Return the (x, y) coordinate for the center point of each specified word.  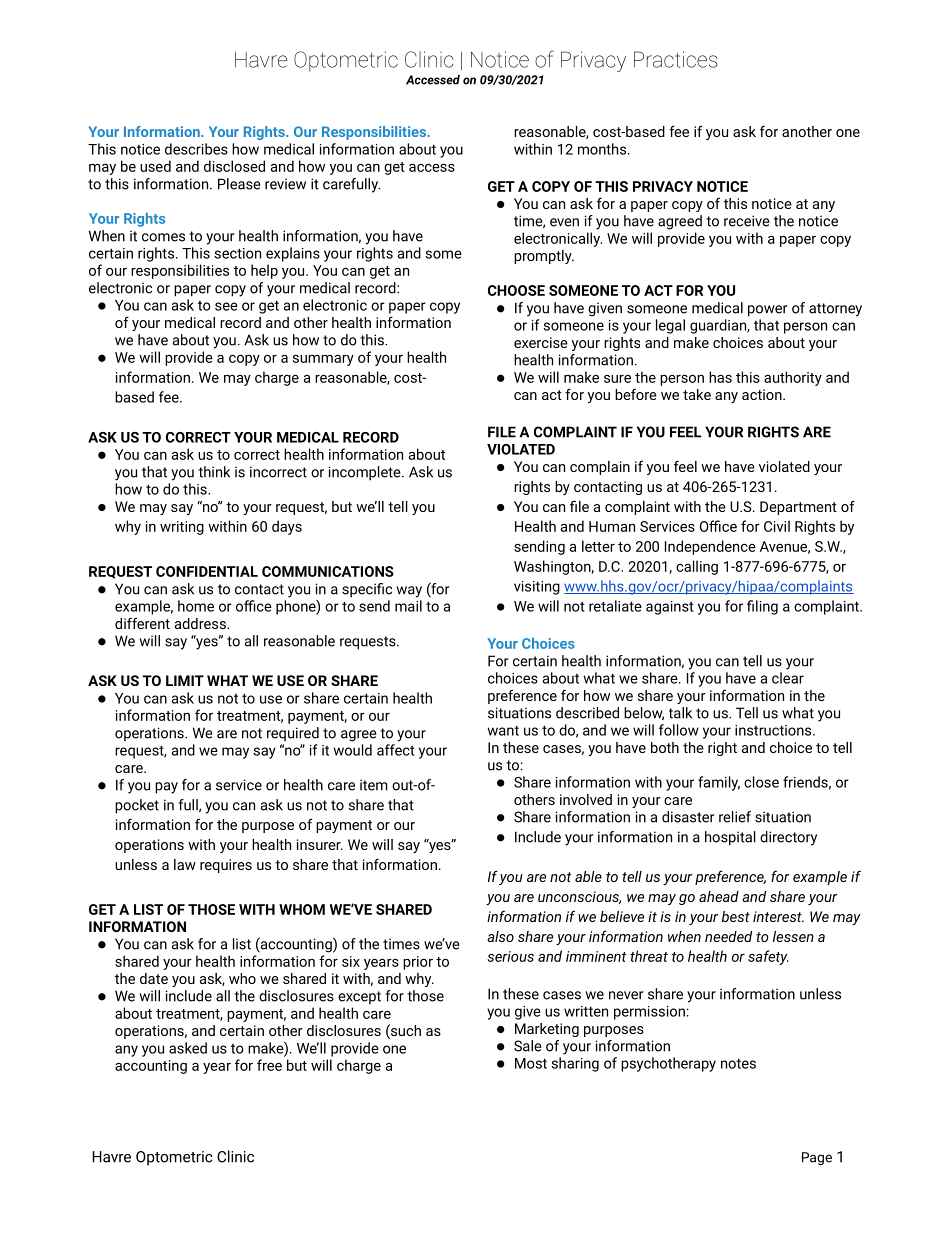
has (720, 377)
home (196, 606)
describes (196, 149)
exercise (541, 342)
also (500, 936)
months (603, 149)
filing (762, 607)
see (226, 306)
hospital (730, 838)
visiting (537, 588)
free (269, 1065)
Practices (676, 59)
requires (226, 866)
